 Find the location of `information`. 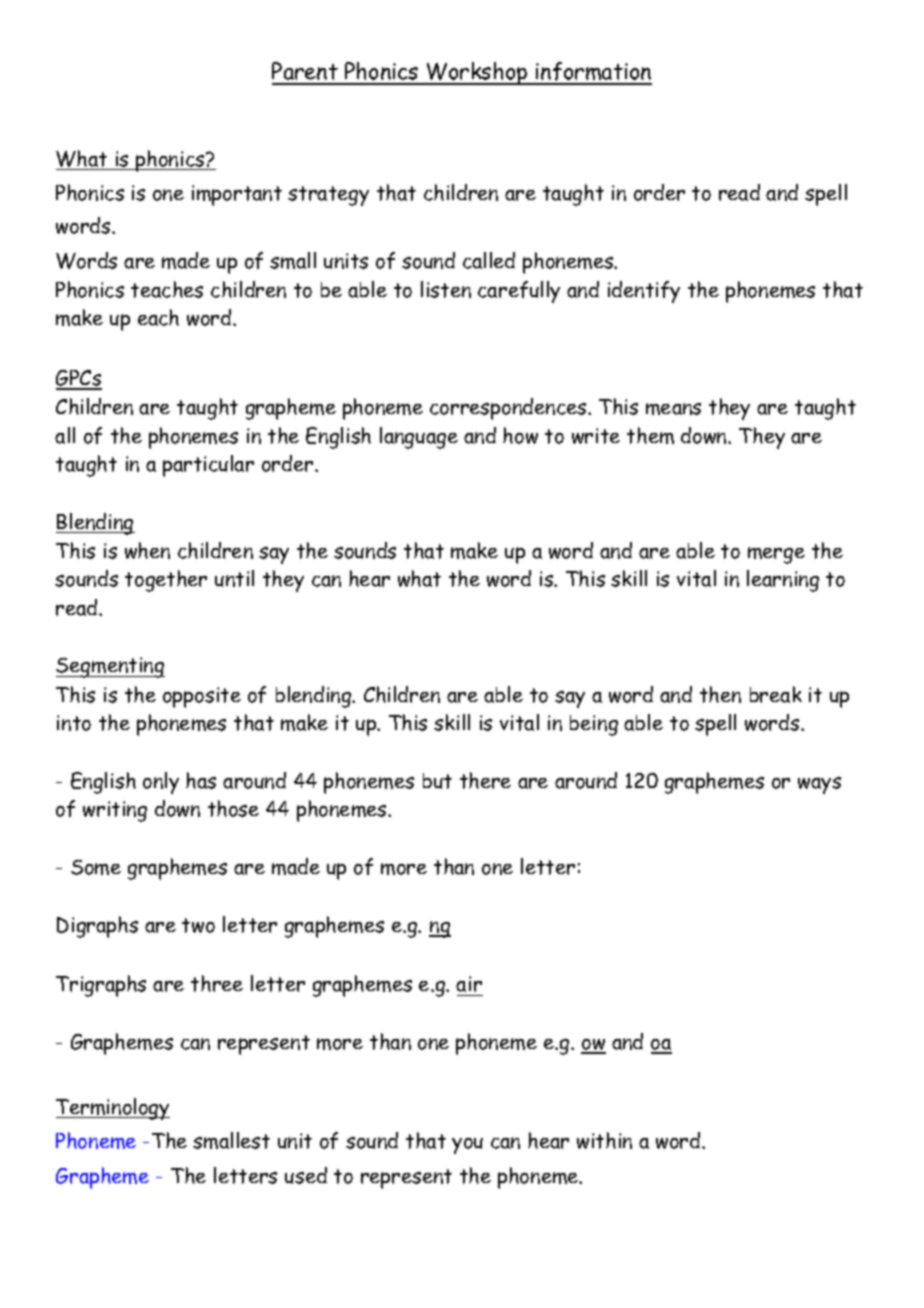

information is located at coordinates (593, 73).
